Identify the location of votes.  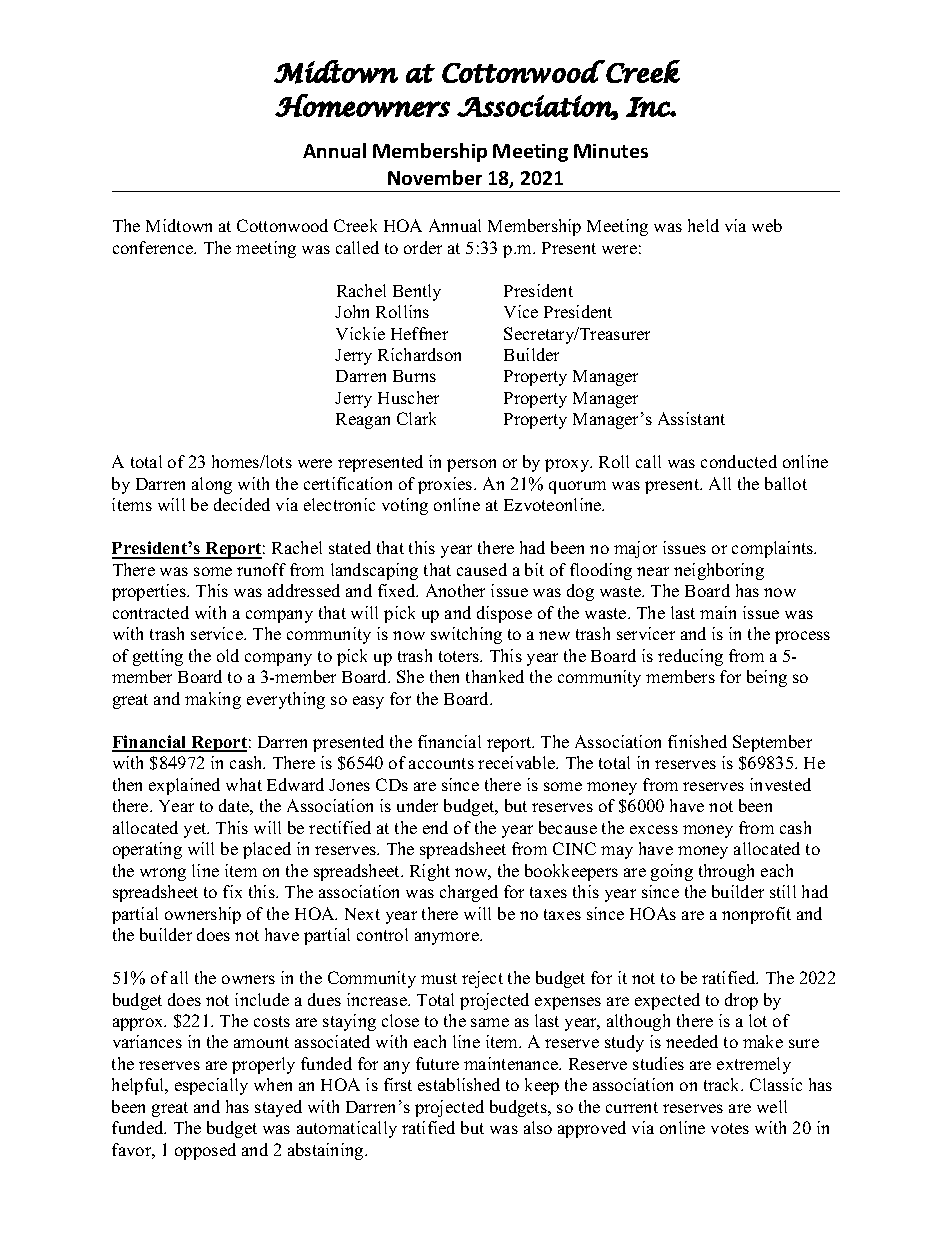
(730, 1128).
